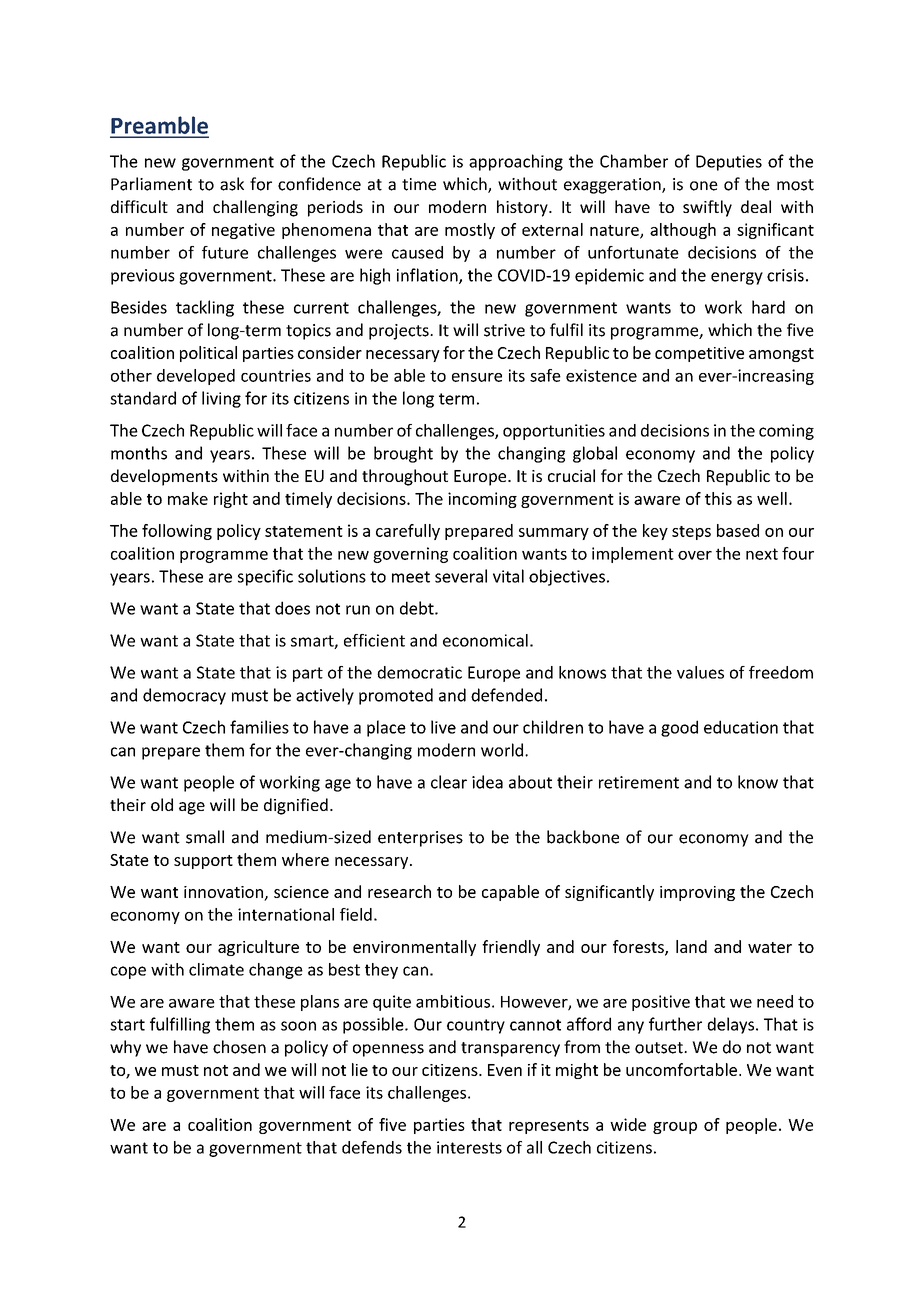  Describe the element at coordinates (184, 696) in the page. I see `democracy` at that location.
